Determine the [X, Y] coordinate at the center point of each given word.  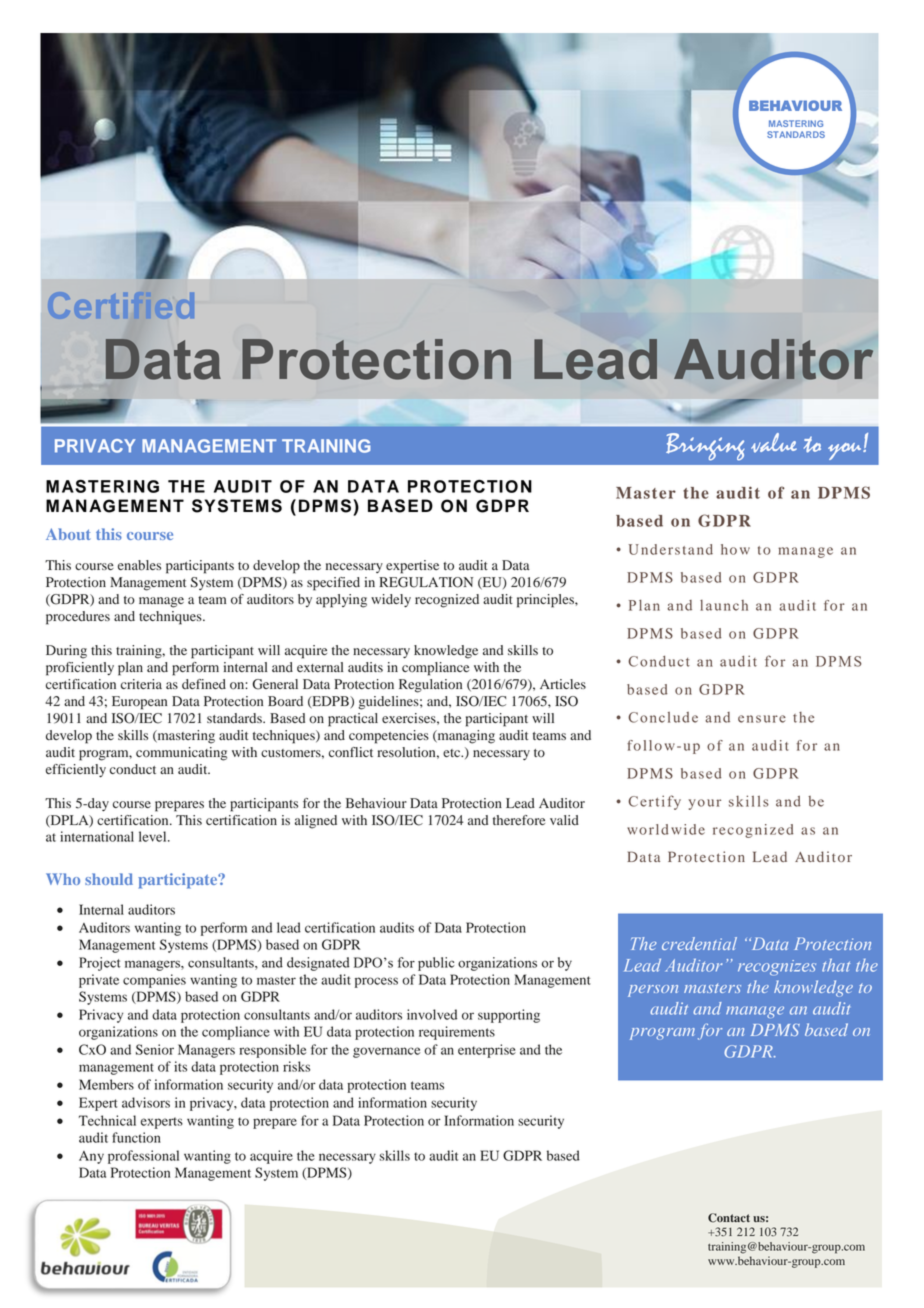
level [154, 836]
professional [143, 1157]
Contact [729, 1218]
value [774, 443]
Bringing [705, 447]
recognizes [777, 968]
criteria [141, 684]
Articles [563, 684]
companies [154, 981]
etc [453, 753]
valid [564, 820]
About [68, 534]
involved [432, 1014]
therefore [519, 820]
